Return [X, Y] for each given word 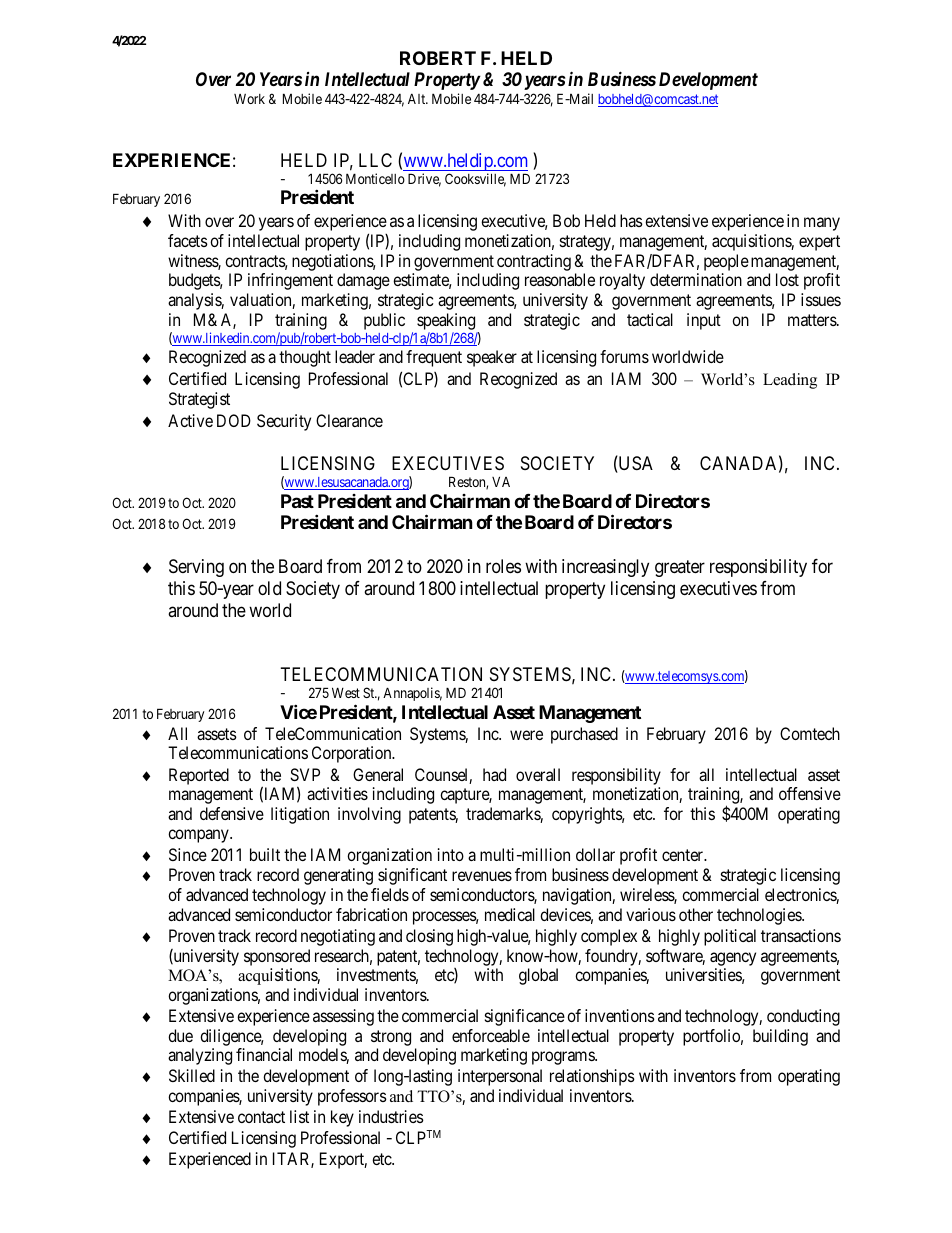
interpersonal [500, 1077]
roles [503, 566]
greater [680, 569]
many [822, 224]
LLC [375, 160]
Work [249, 99]
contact [261, 1117]
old [269, 588]
